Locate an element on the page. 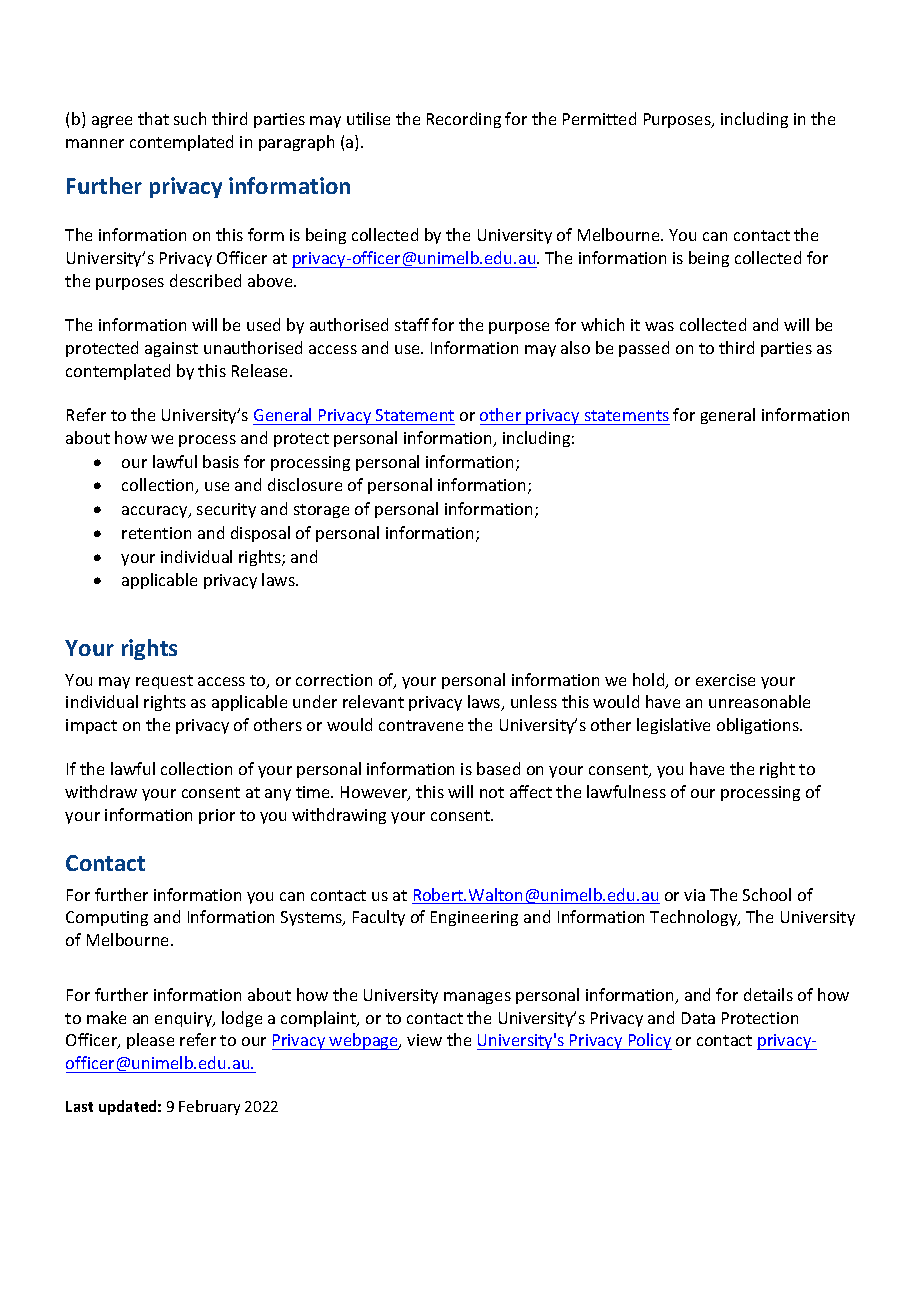 This image has width=924, height=1308. accuracy is located at coordinates (156, 512).
